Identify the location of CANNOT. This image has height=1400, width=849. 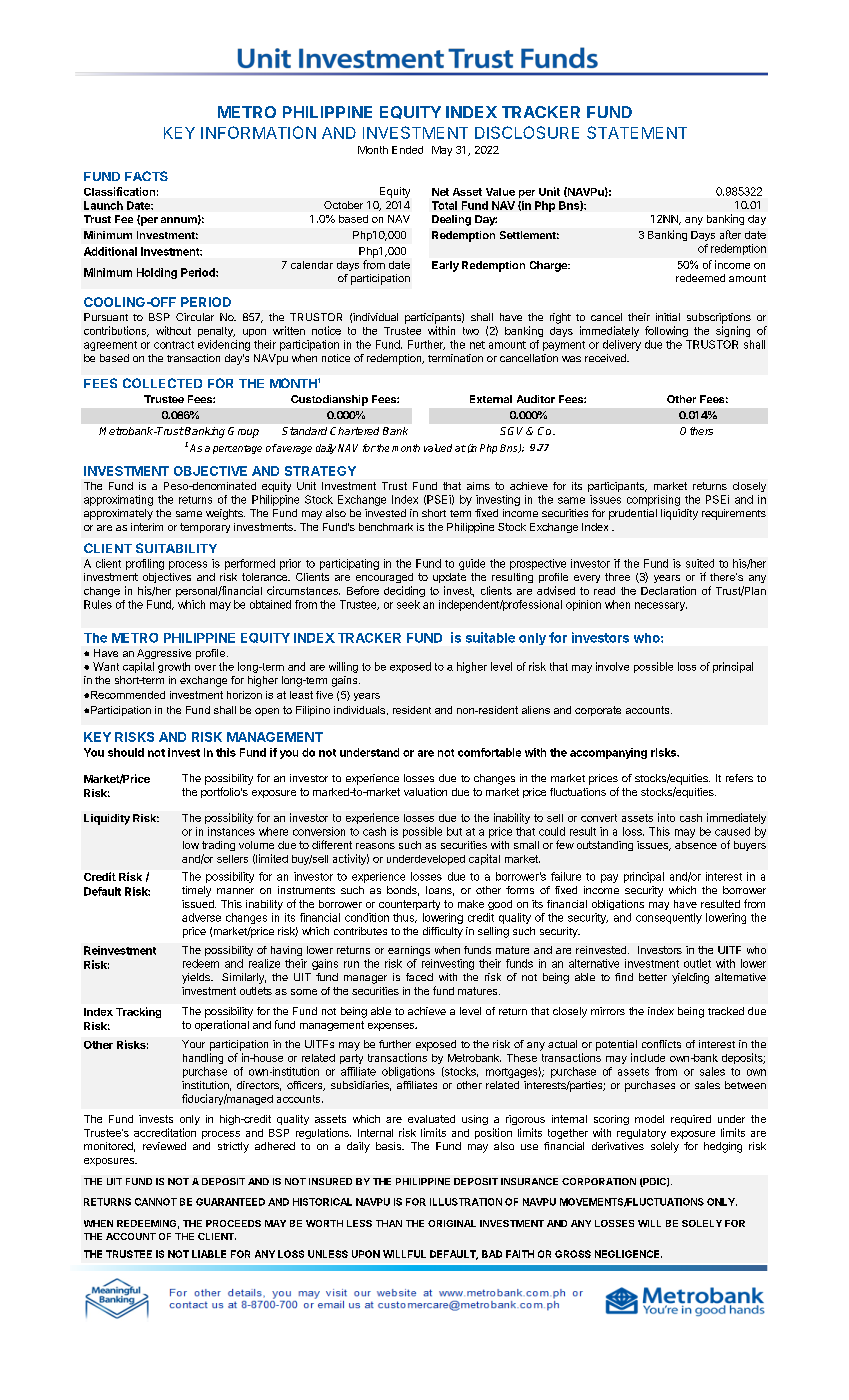
(156, 1202).
